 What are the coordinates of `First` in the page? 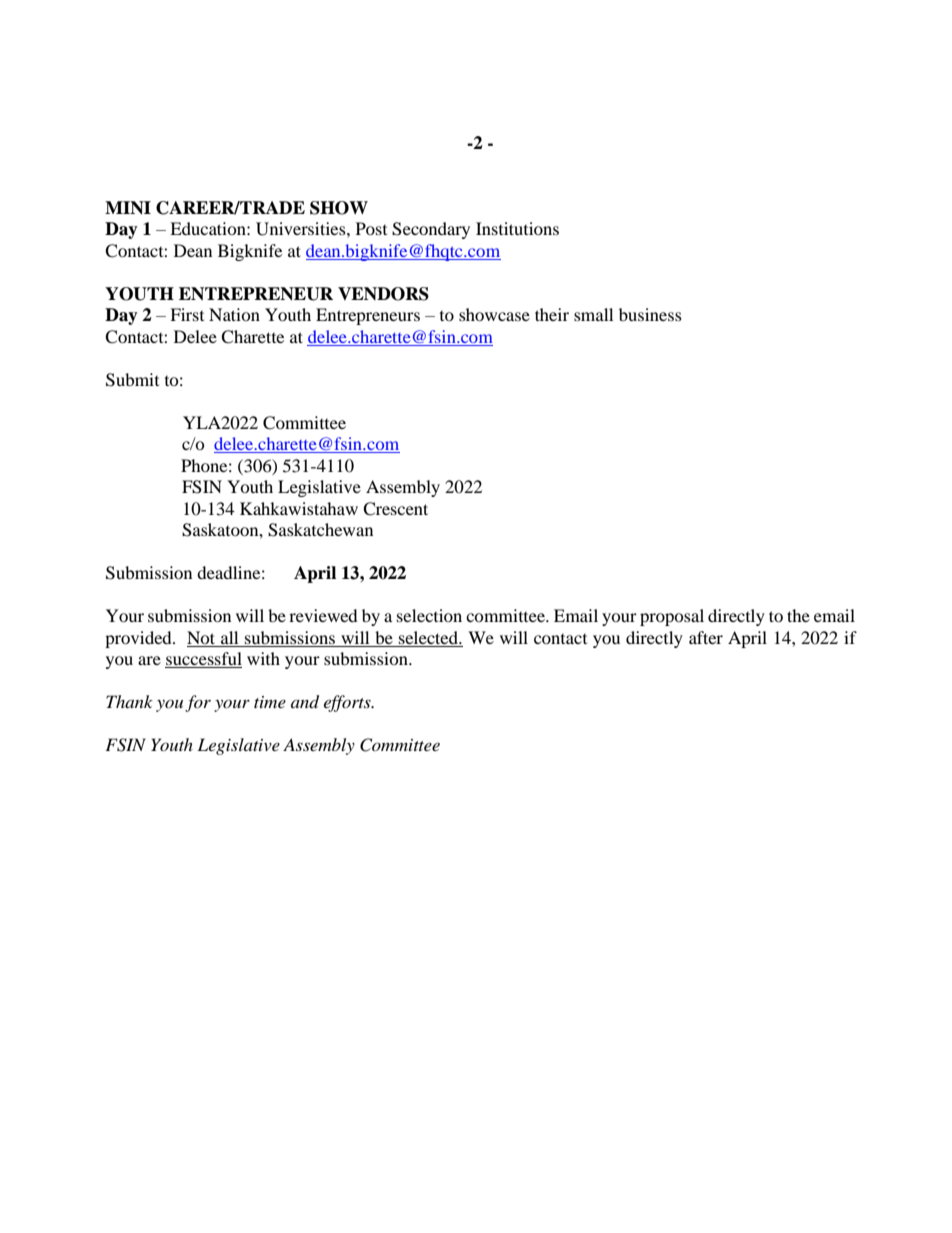 It's located at (187, 314).
